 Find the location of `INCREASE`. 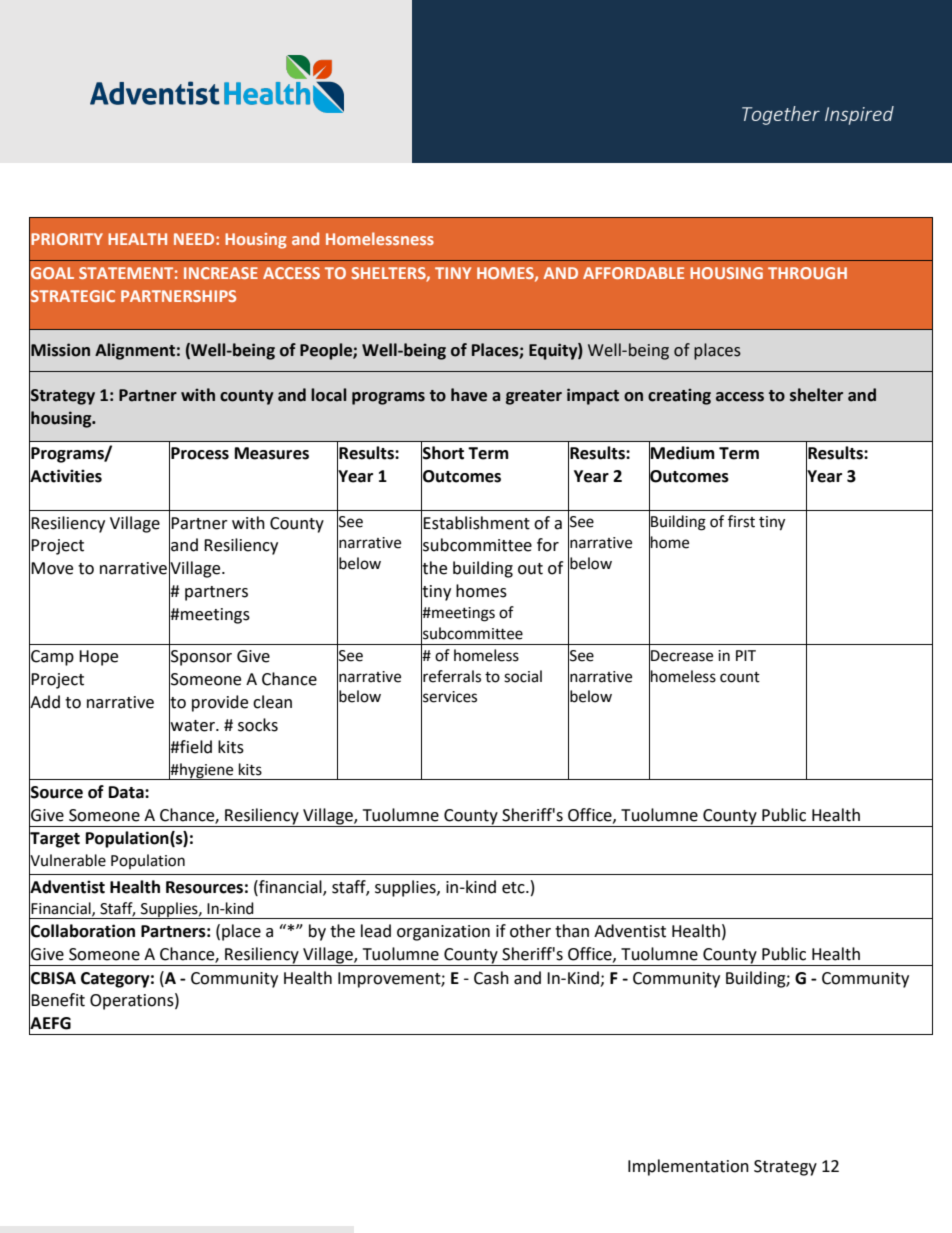

INCREASE is located at coordinates (221, 273).
